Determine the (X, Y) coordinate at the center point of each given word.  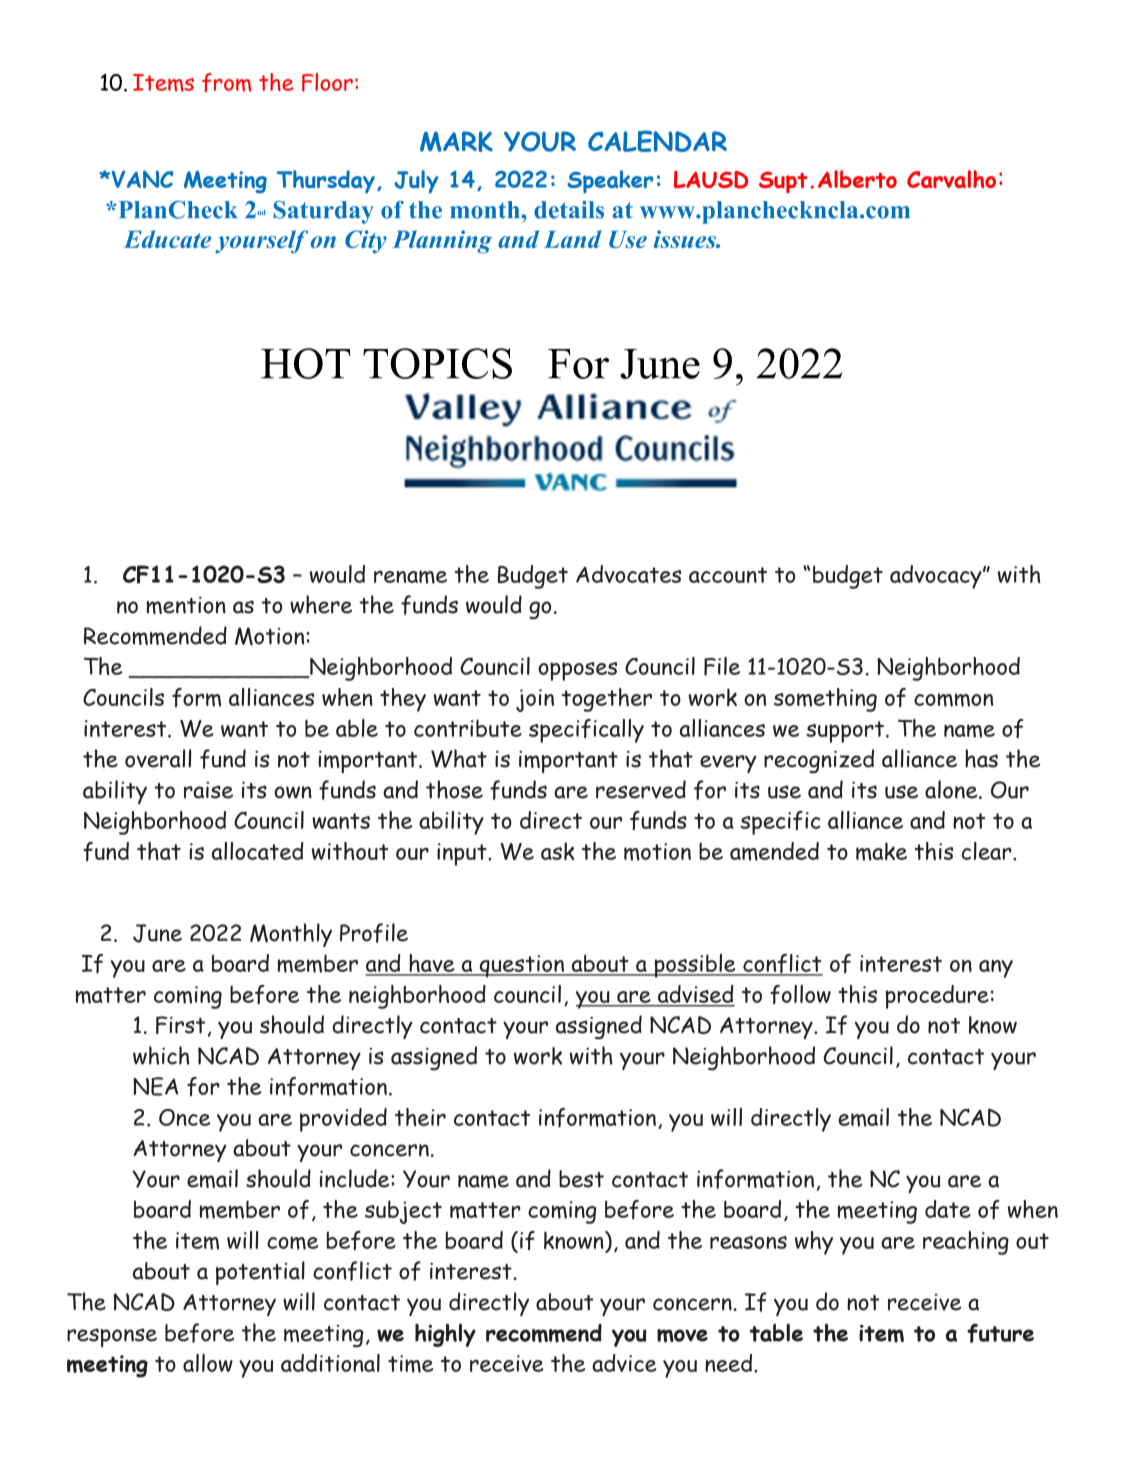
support (845, 732)
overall (158, 758)
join (535, 700)
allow (208, 1363)
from (226, 82)
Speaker (610, 181)
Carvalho (951, 179)
